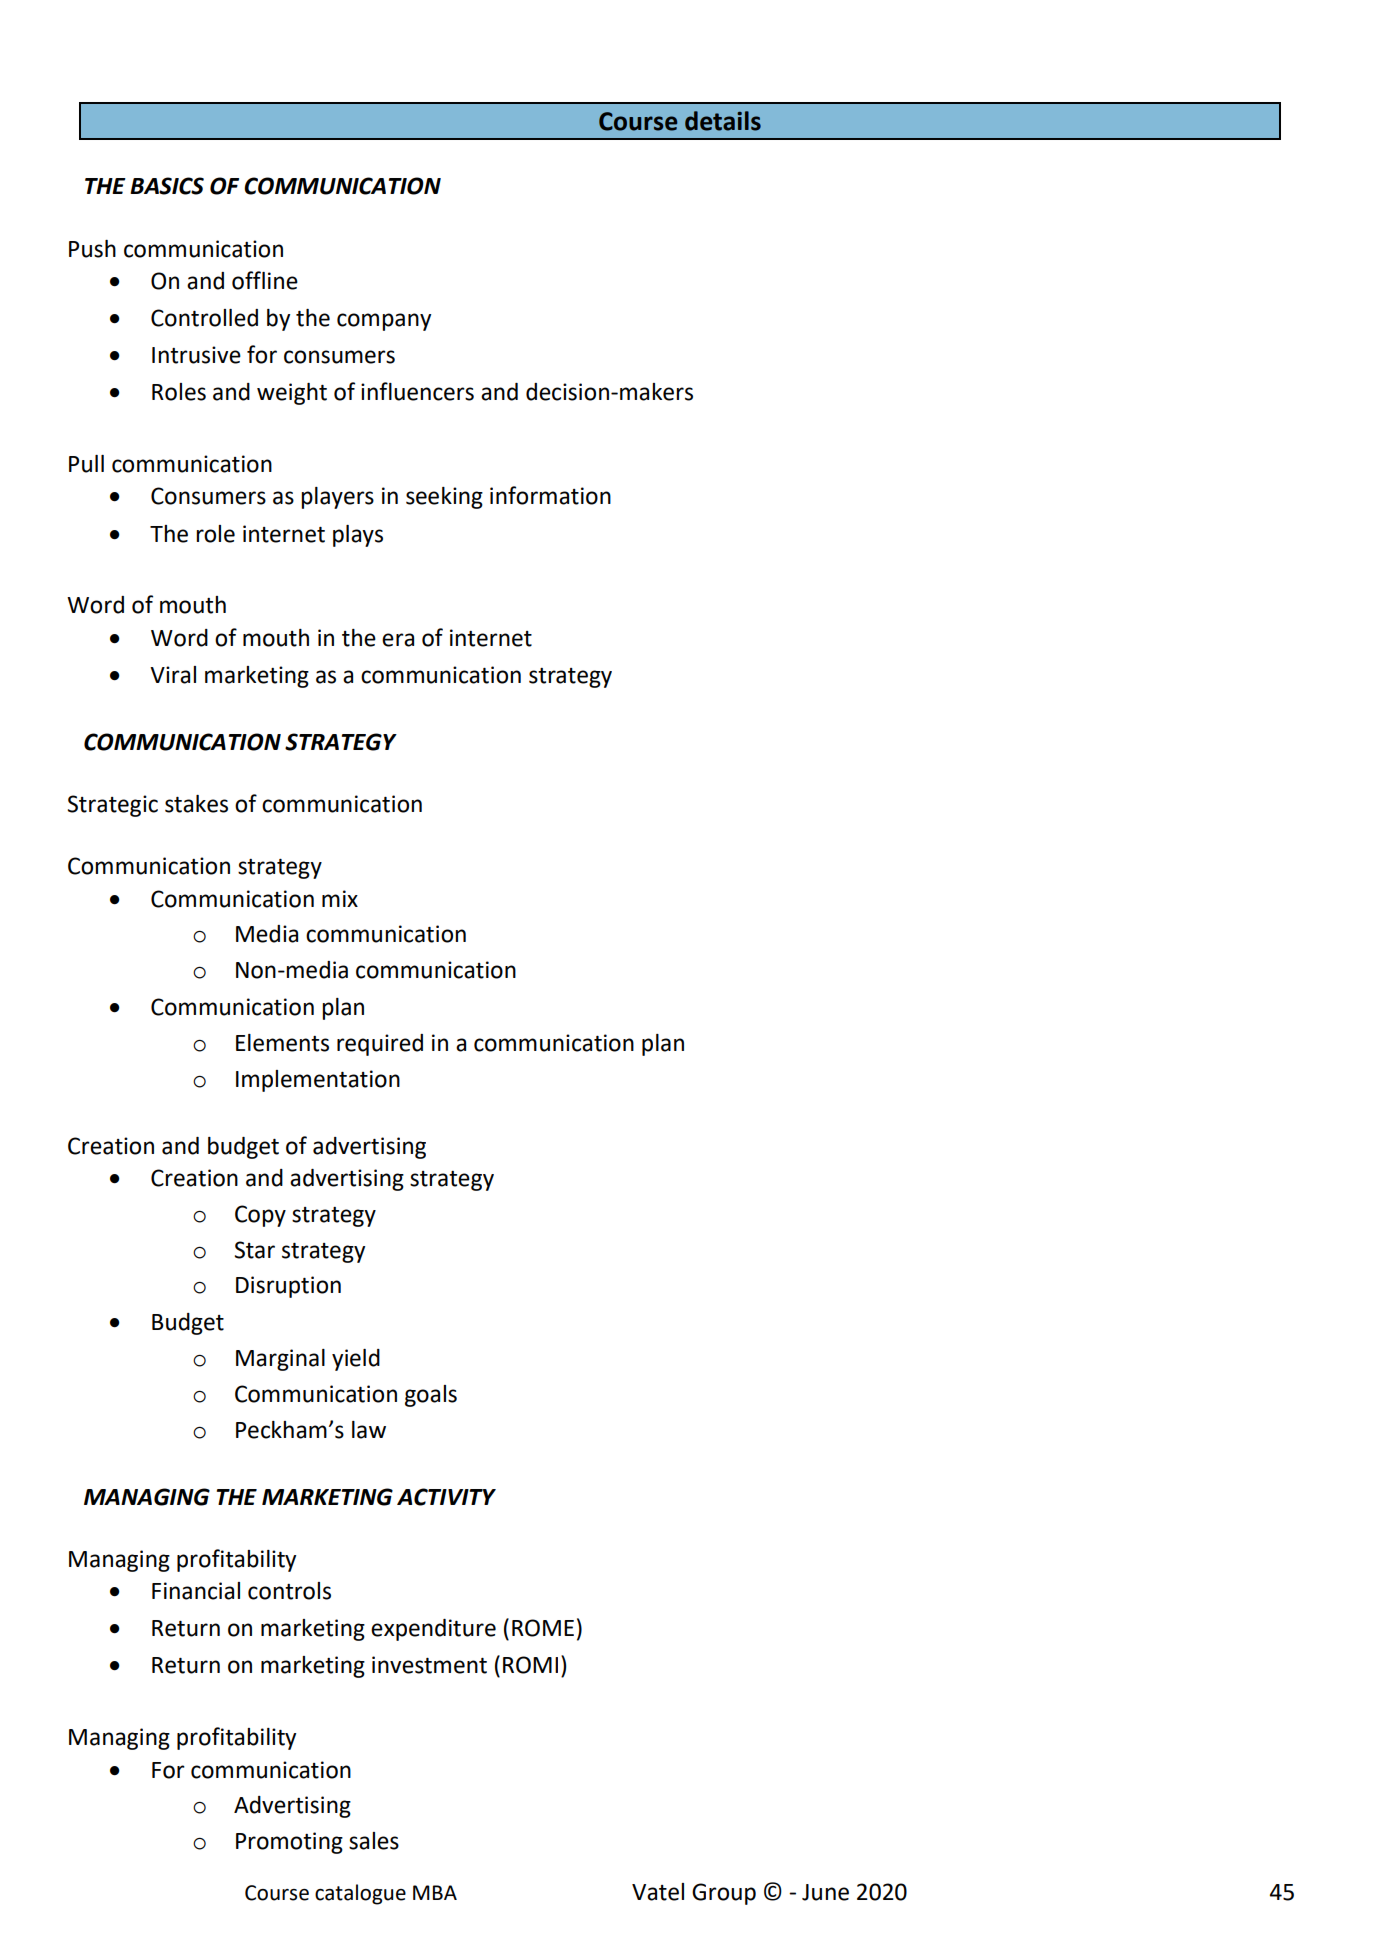  I want to click on mix, so click(340, 898).
